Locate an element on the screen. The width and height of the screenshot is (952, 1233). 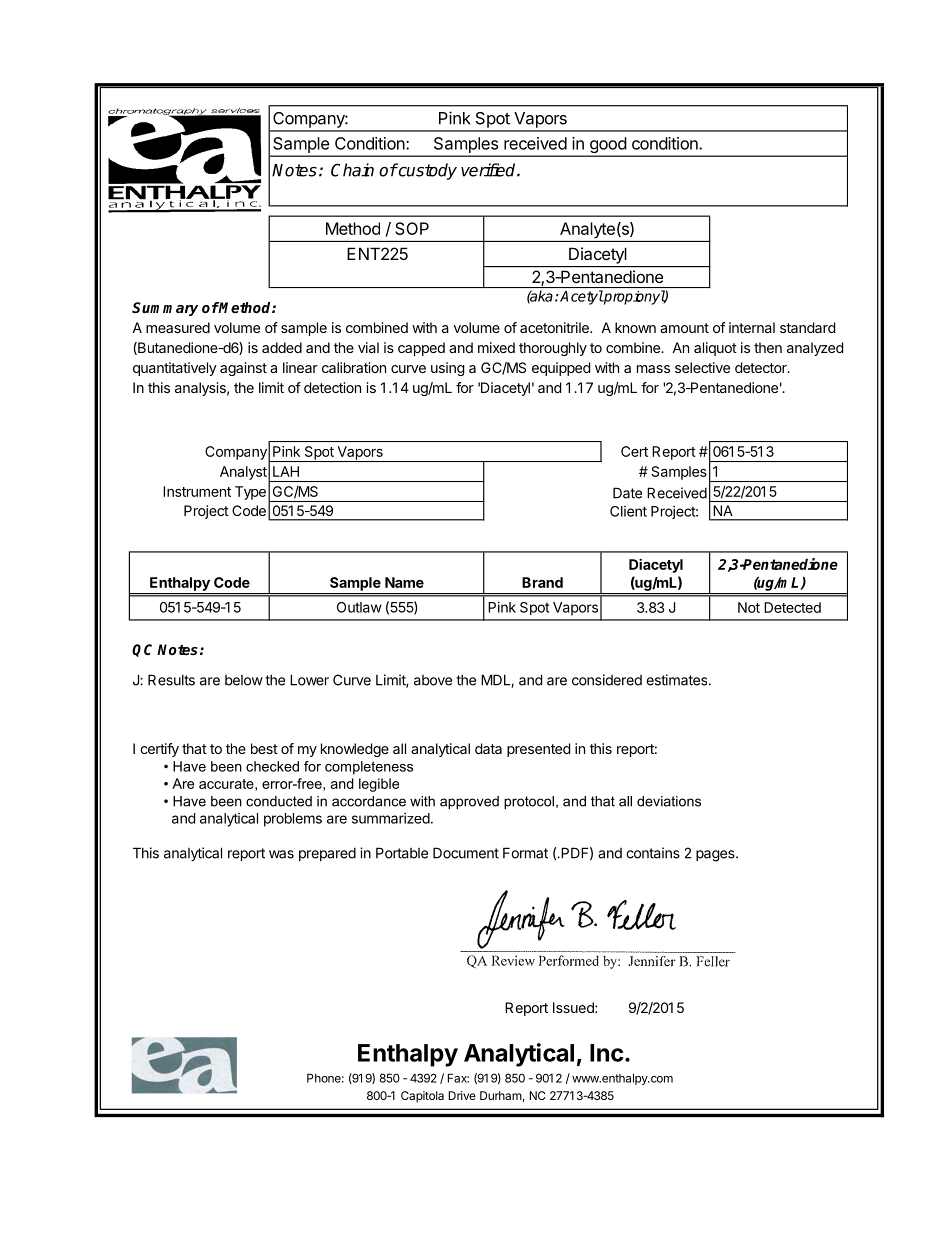
Durham is located at coordinates (501, 1095).
